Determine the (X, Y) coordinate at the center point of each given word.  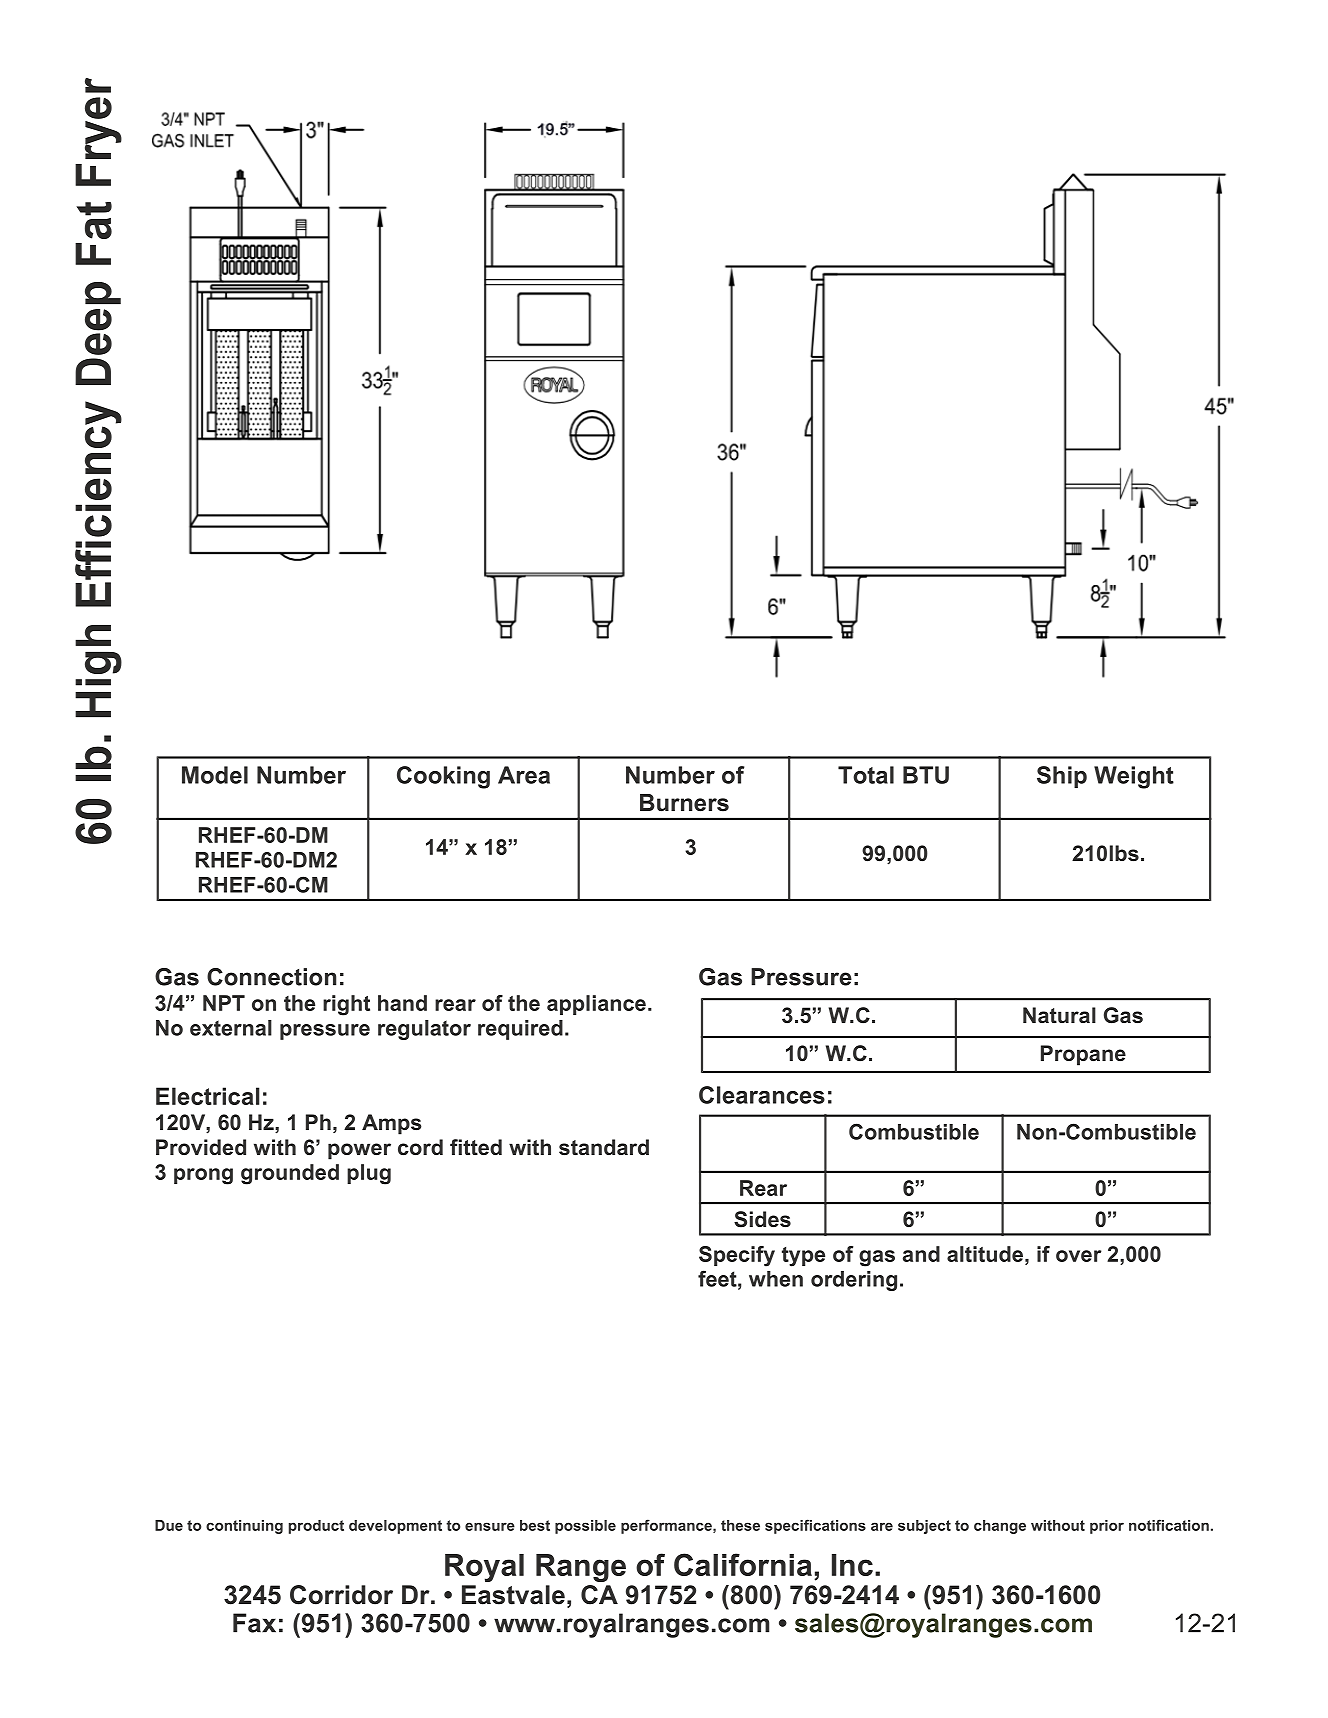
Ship (1062, 777)
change (1000, 1527)
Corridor (341, 1595)
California (743, 1564)
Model (215, 775)
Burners (684, 803)
